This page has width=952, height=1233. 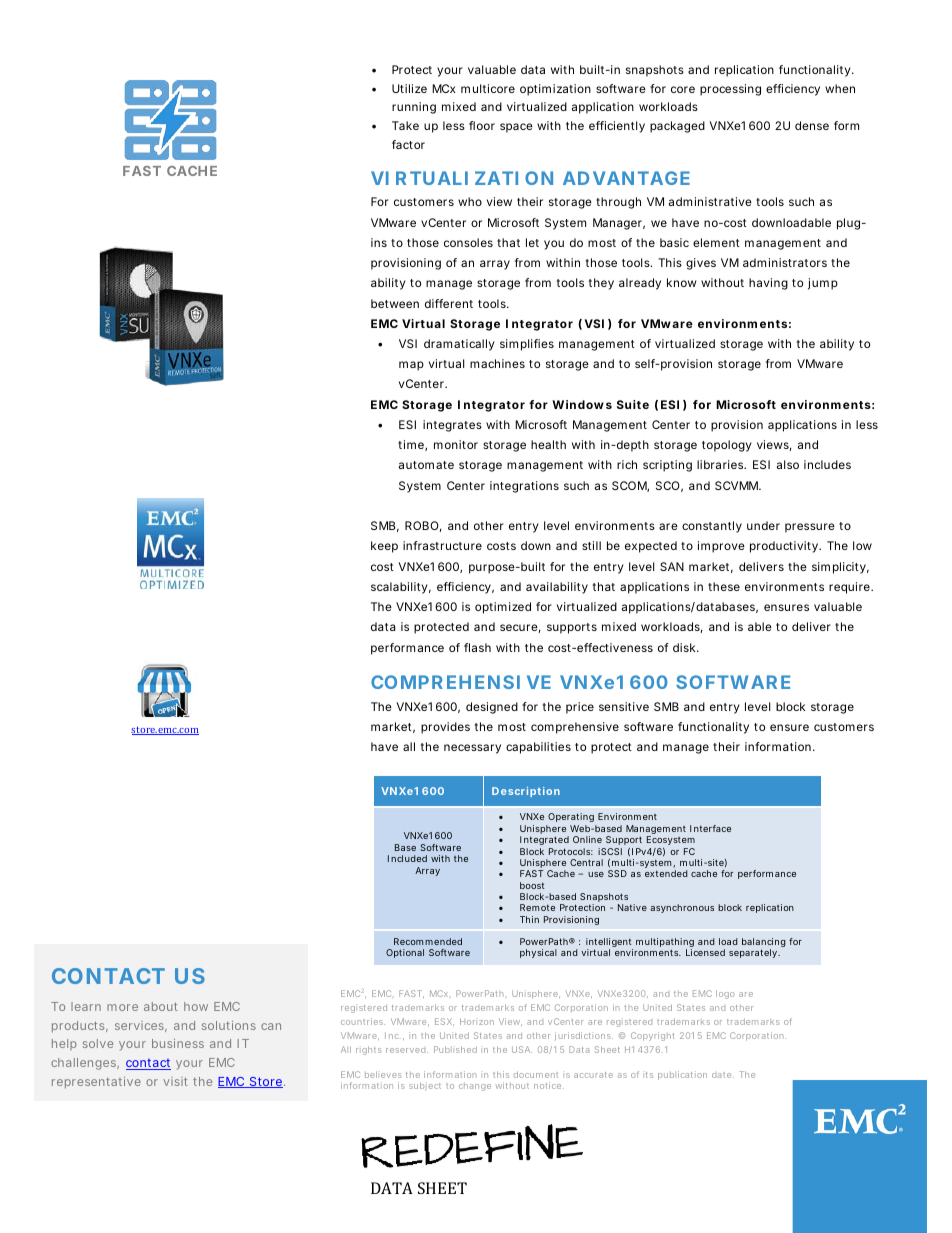 What do you see at coordinates (384, 547) in the page?
I see `keep` at bounding box center [384, 547].
